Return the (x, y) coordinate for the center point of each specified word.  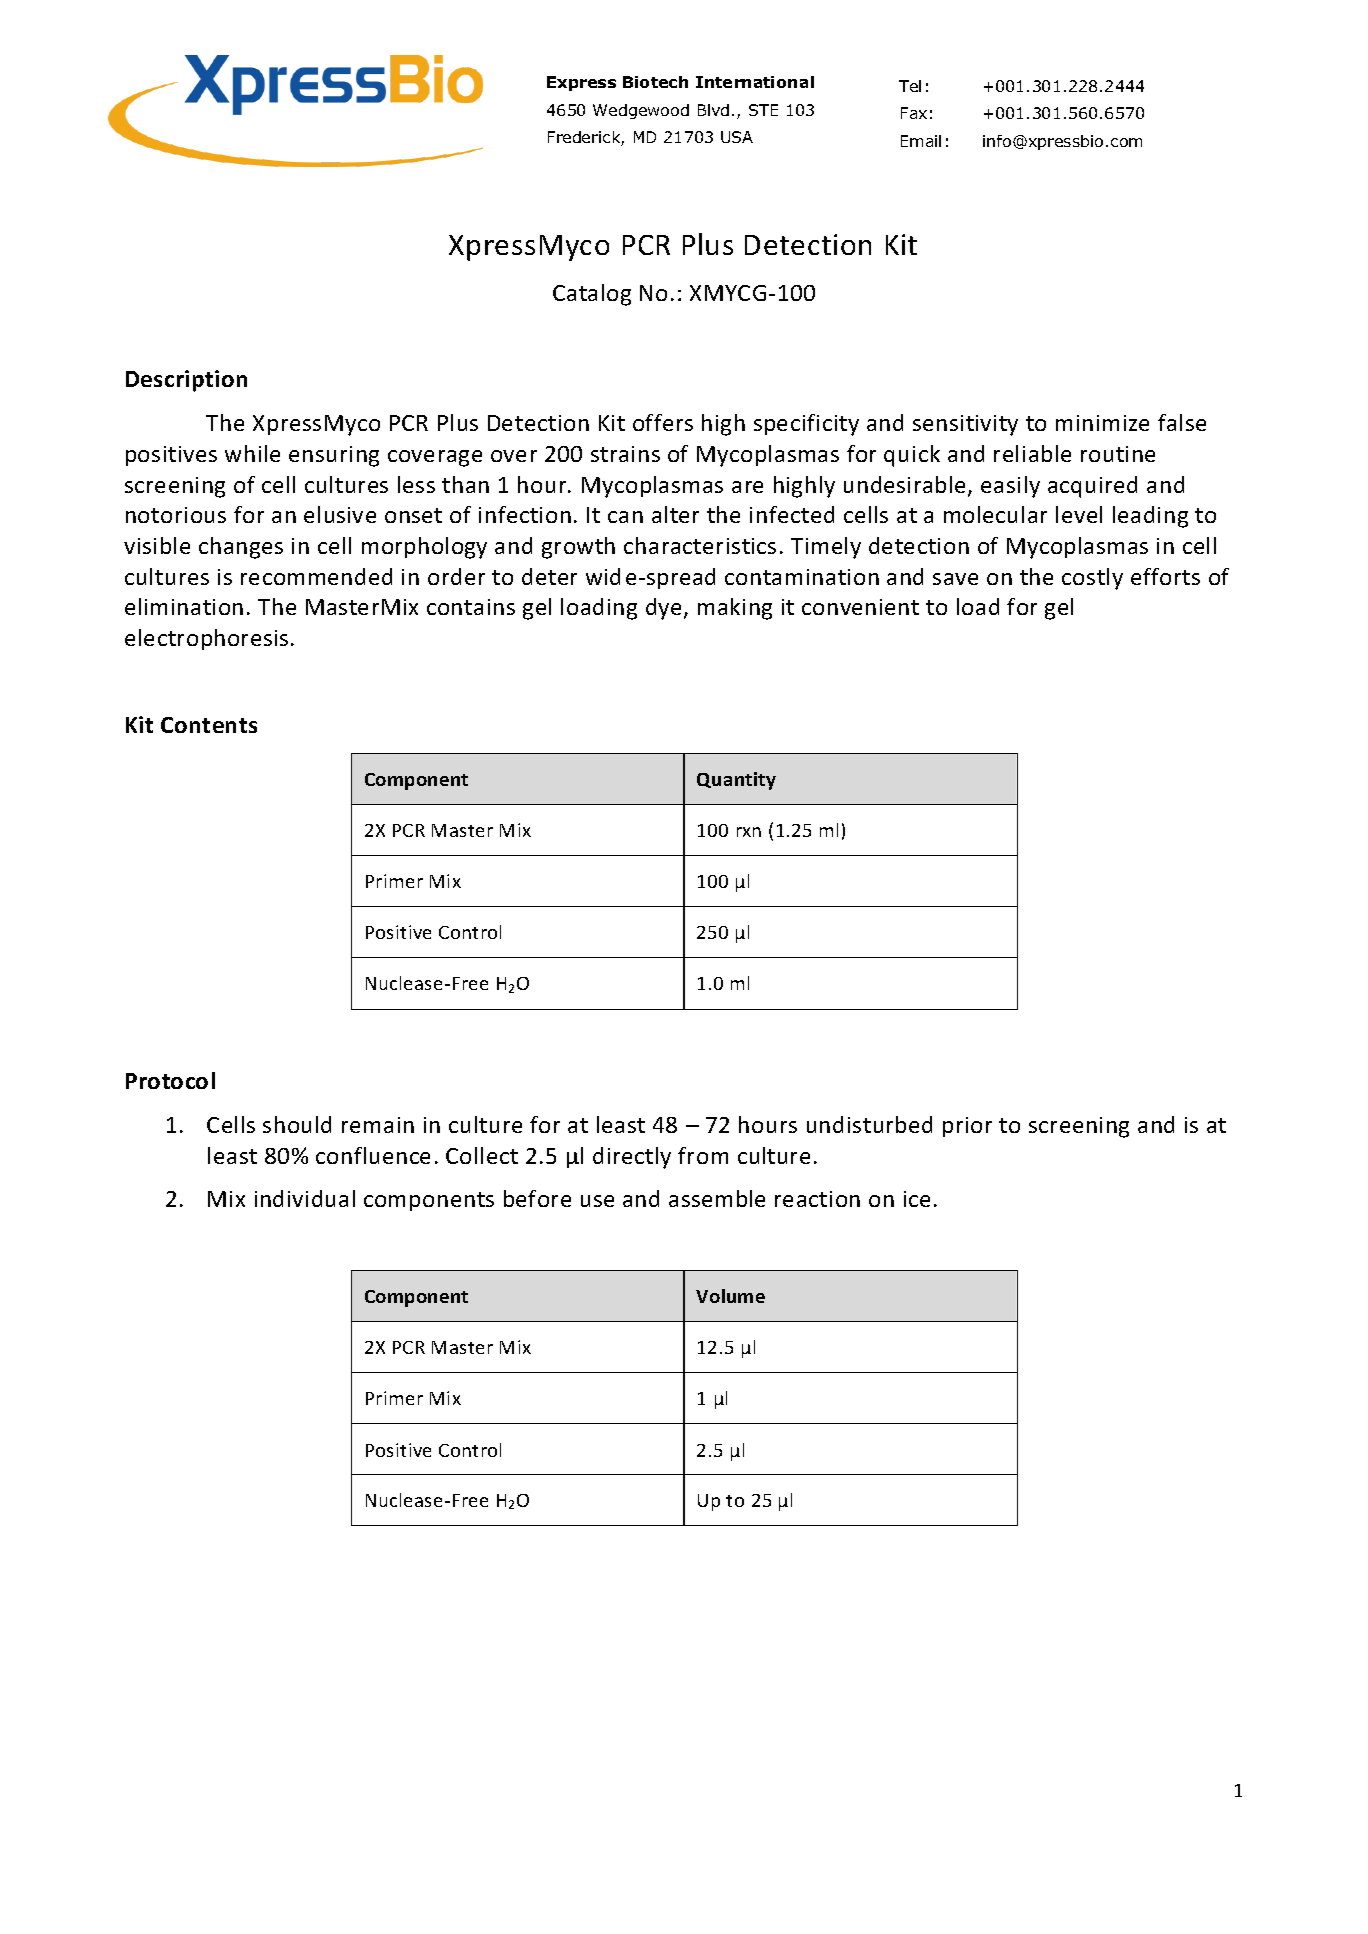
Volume (730, 1296)
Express (581, 83)
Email (921, 141)
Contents (209, 725)
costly (1092, 579)
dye (663, 609)
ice (917, 1199)
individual (305, 1198)
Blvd (713, 110)
